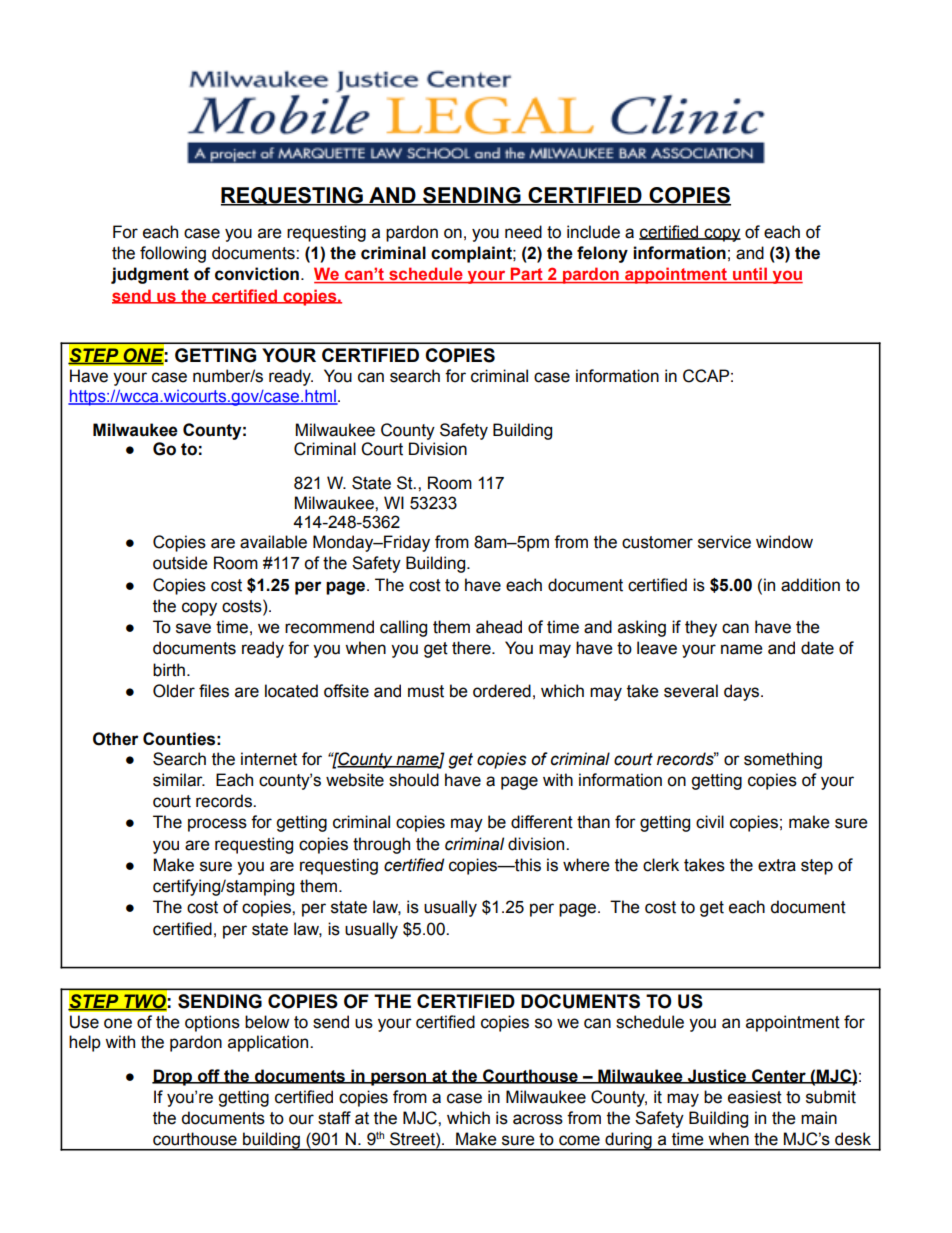  I want to click on Older, so click(174, 691).
